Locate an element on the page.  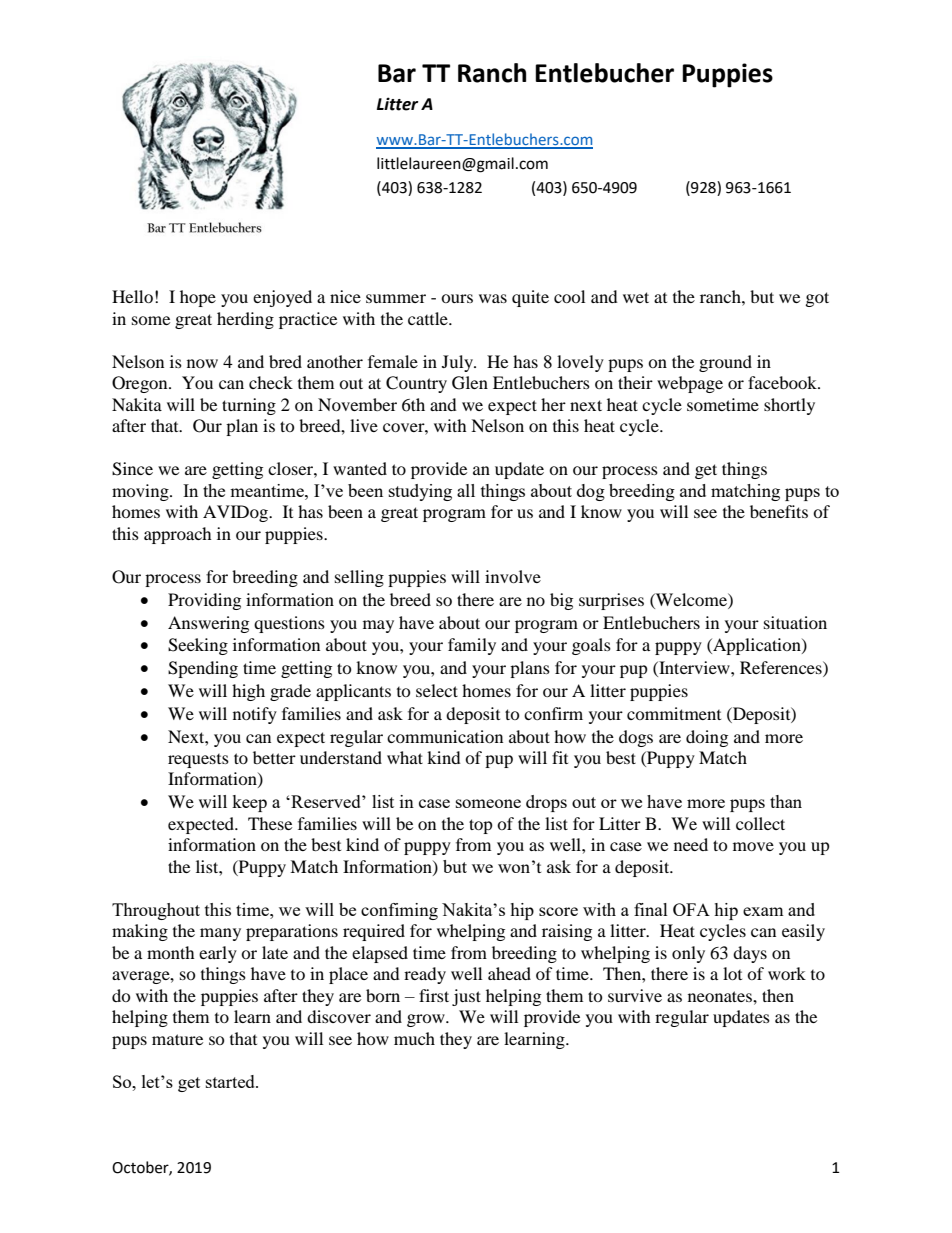
much is located at coordinates (414, 1038).
